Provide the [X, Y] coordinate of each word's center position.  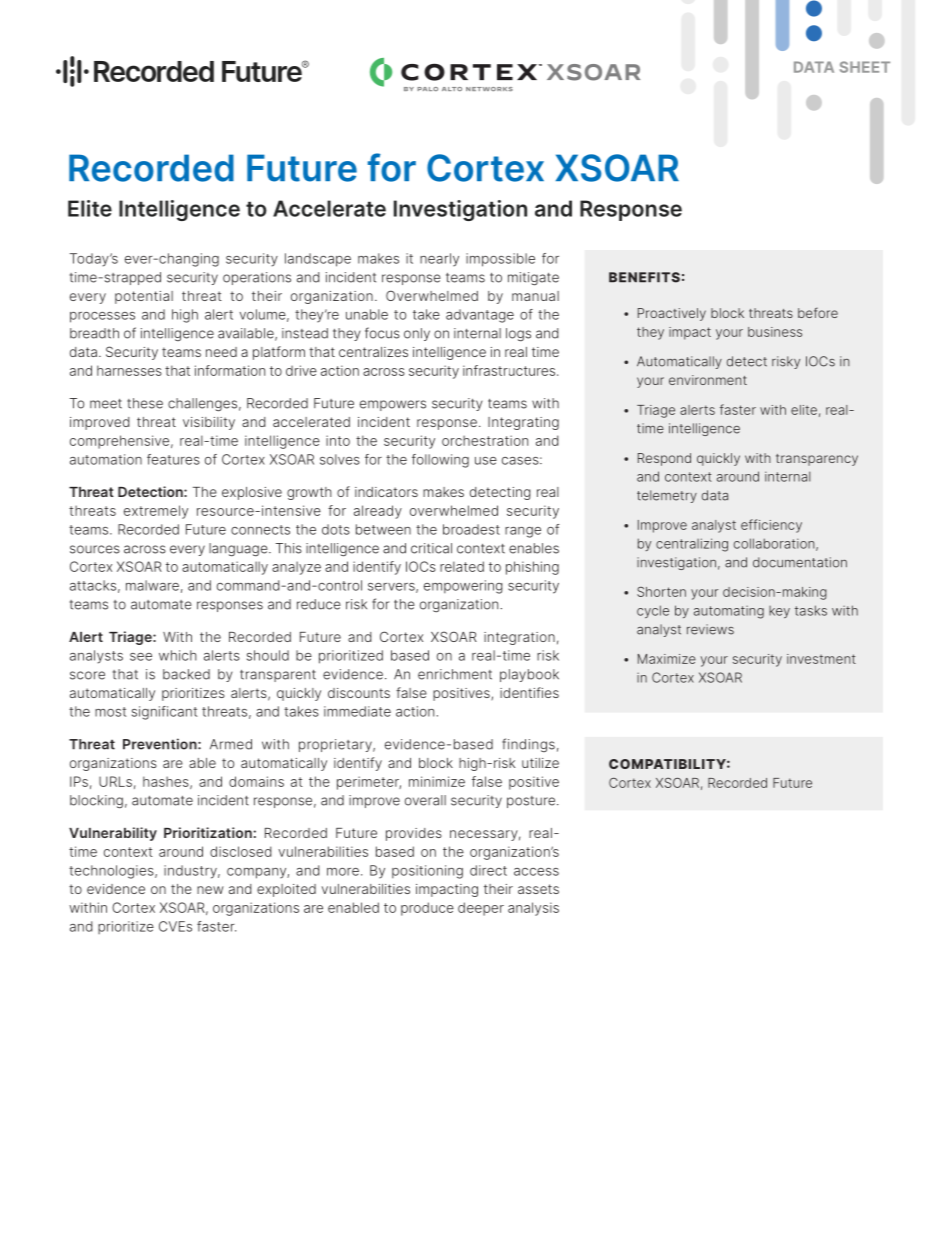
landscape [318, 260]
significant [164, 713]
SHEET [865, 67]
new [210, 890]
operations [257, 278]
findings [528, 745]
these [145, 403]
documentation [800, 562]
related [462, 566]
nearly [439, 260]
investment [821, 659]
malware [152, 585]
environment [708, 380]
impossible [500, 260]
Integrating [523, 423]
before [818, 313]
